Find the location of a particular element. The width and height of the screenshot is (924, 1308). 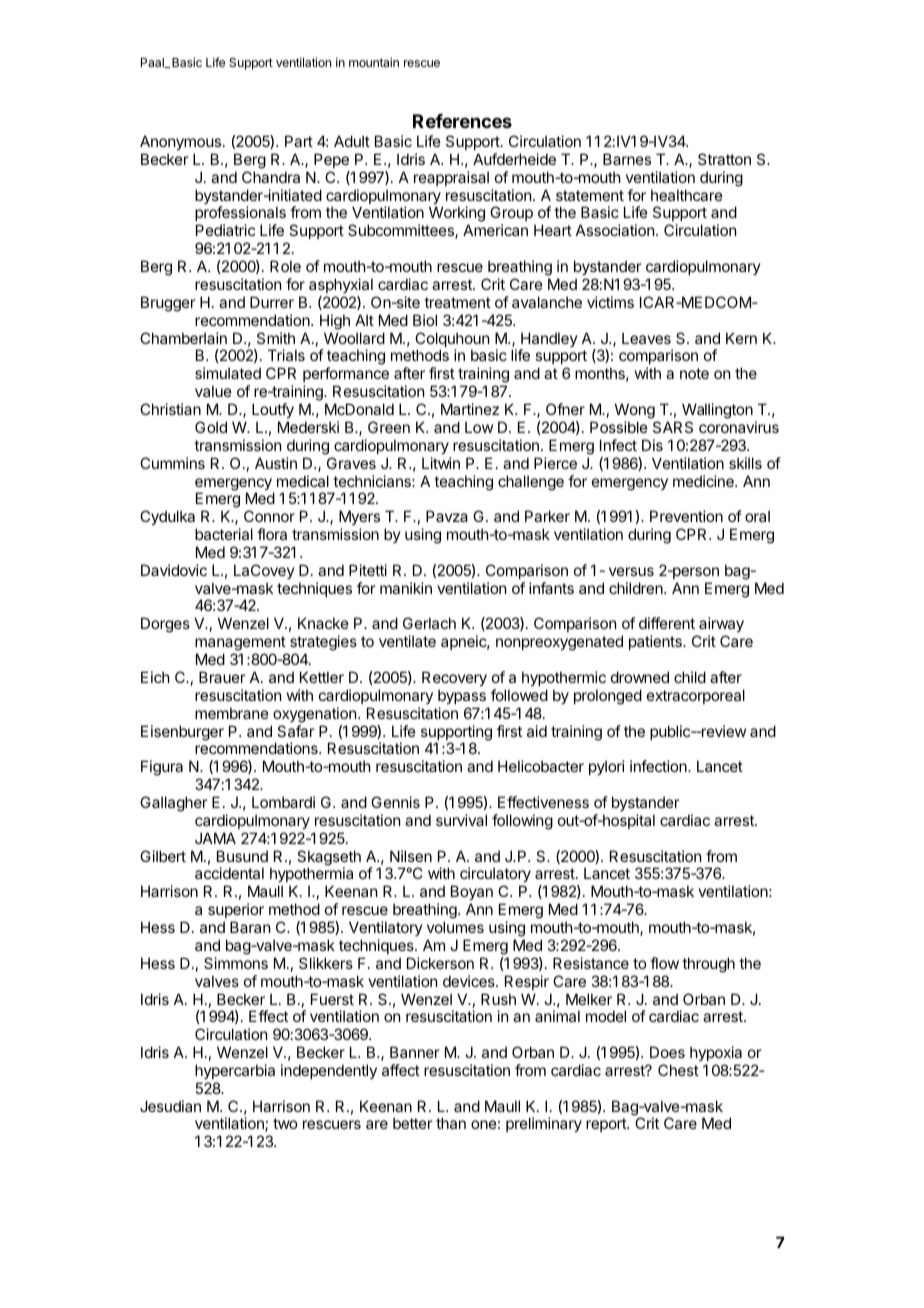

Stratton is located at coordinates (724, 159).
